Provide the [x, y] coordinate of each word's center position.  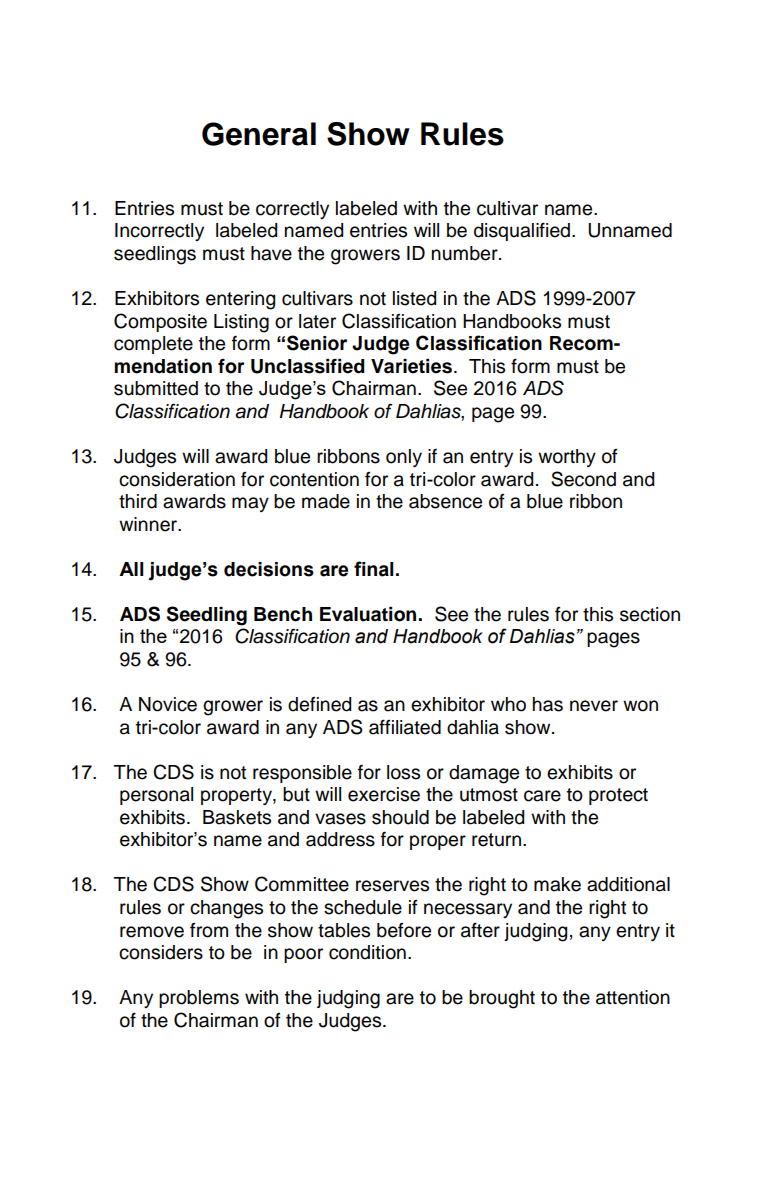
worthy [567, 458]
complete [153, 345]
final [374, 569]
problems [199, 999]
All [131, 569]
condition [367, 952]
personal [156, 796]
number [466, 253]
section [650, 614]
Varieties [411, 366]
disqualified [523, 231]
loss [403, 772]
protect [618, 796]
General [259, 134]
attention [633, 997]
